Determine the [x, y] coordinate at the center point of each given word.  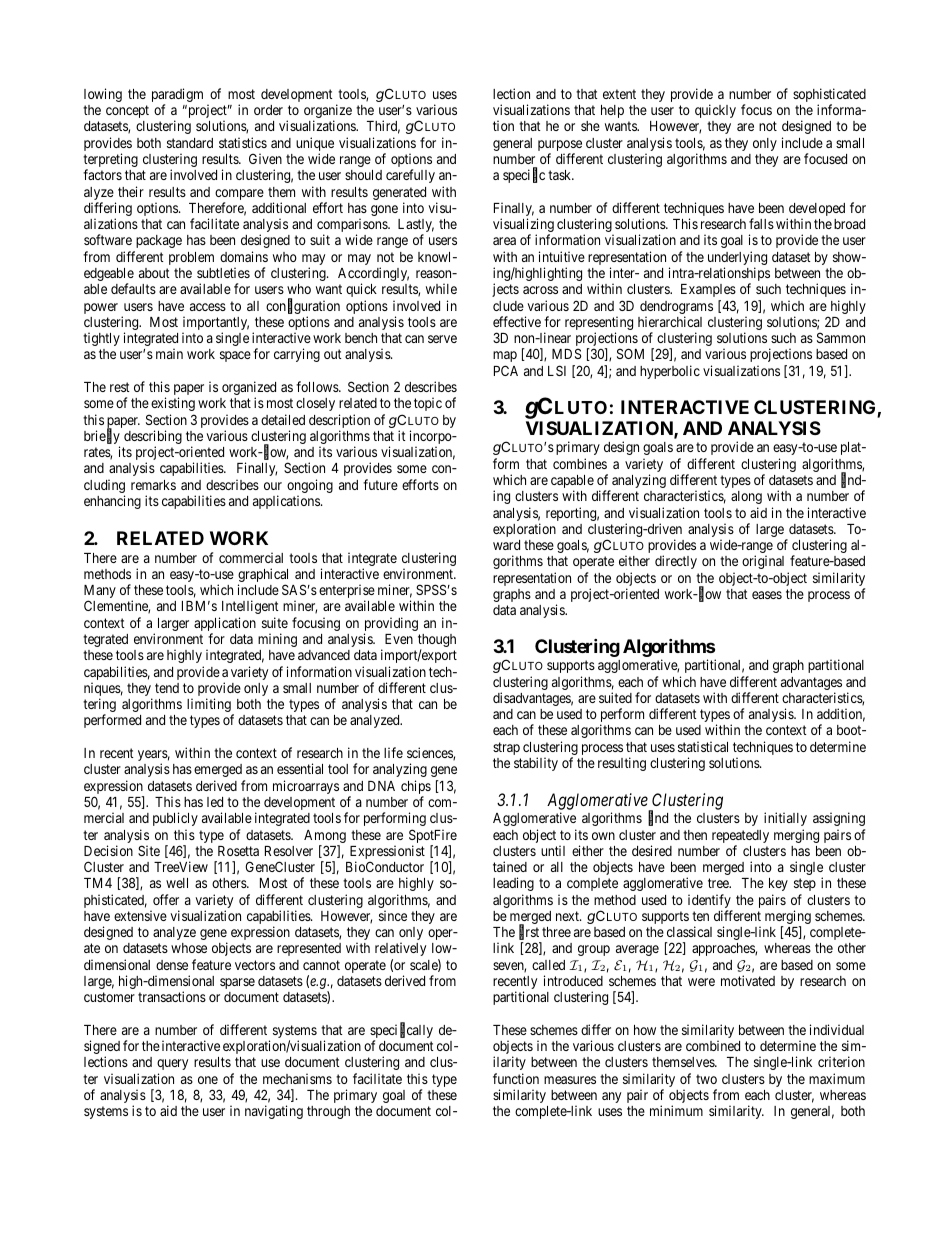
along [746, 497]
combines [580, 463]
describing [153, 438]
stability [536, 764]
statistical [703, 746]
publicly [175, 819]
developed [816, 211]
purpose [560, 147]
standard [190, 143]
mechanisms [297, 1078]
